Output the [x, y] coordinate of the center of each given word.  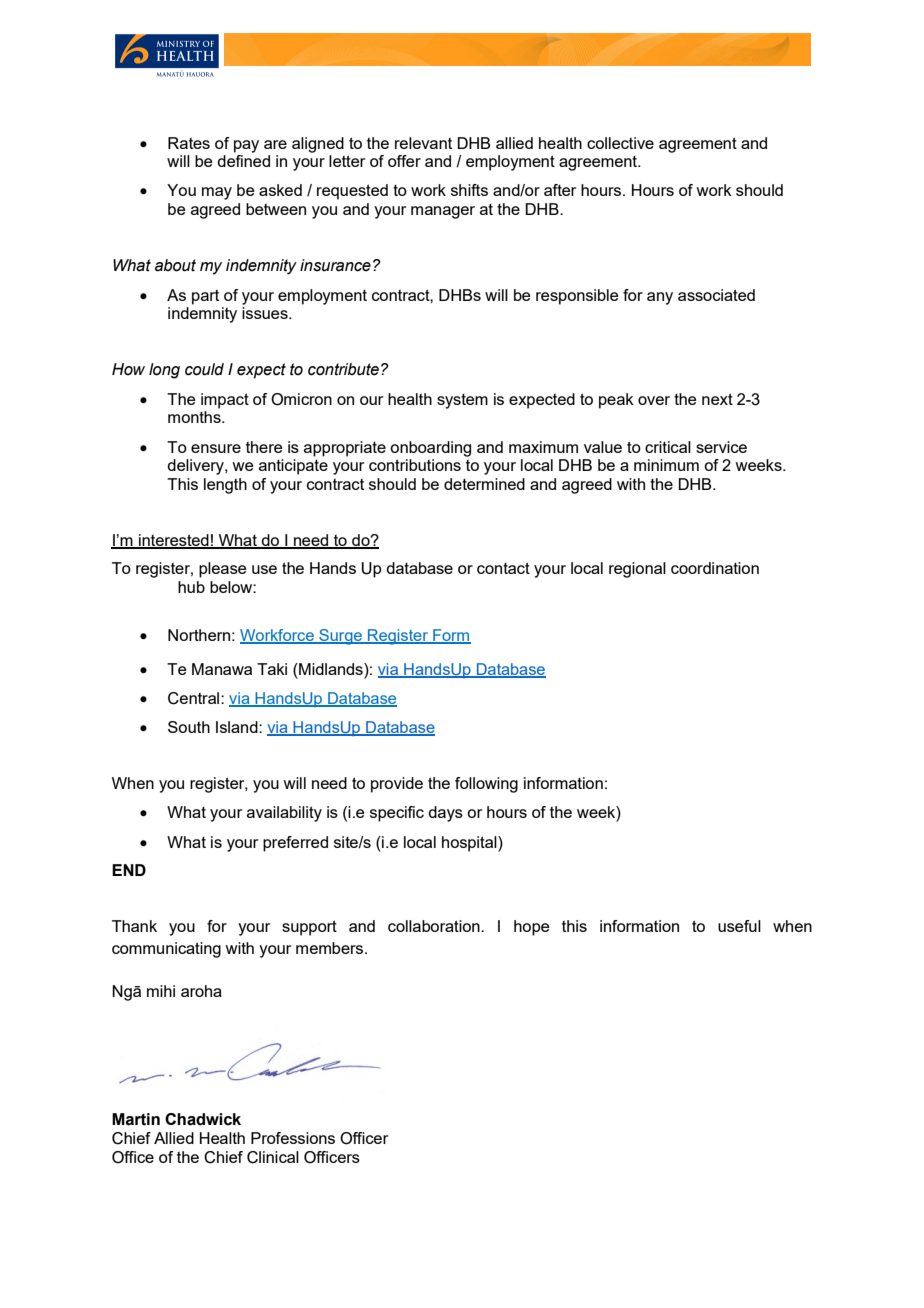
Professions [293, 1138]
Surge [340, 637]
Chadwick [203, 1119]
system [462, 401]
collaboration [435, 926]
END [129, 870]
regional [637, 570]
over [654, 400]
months [195, 417]
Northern [199, 635]
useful [739, 926]
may [217, 193]
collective [620, 143]
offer [404, 161]
